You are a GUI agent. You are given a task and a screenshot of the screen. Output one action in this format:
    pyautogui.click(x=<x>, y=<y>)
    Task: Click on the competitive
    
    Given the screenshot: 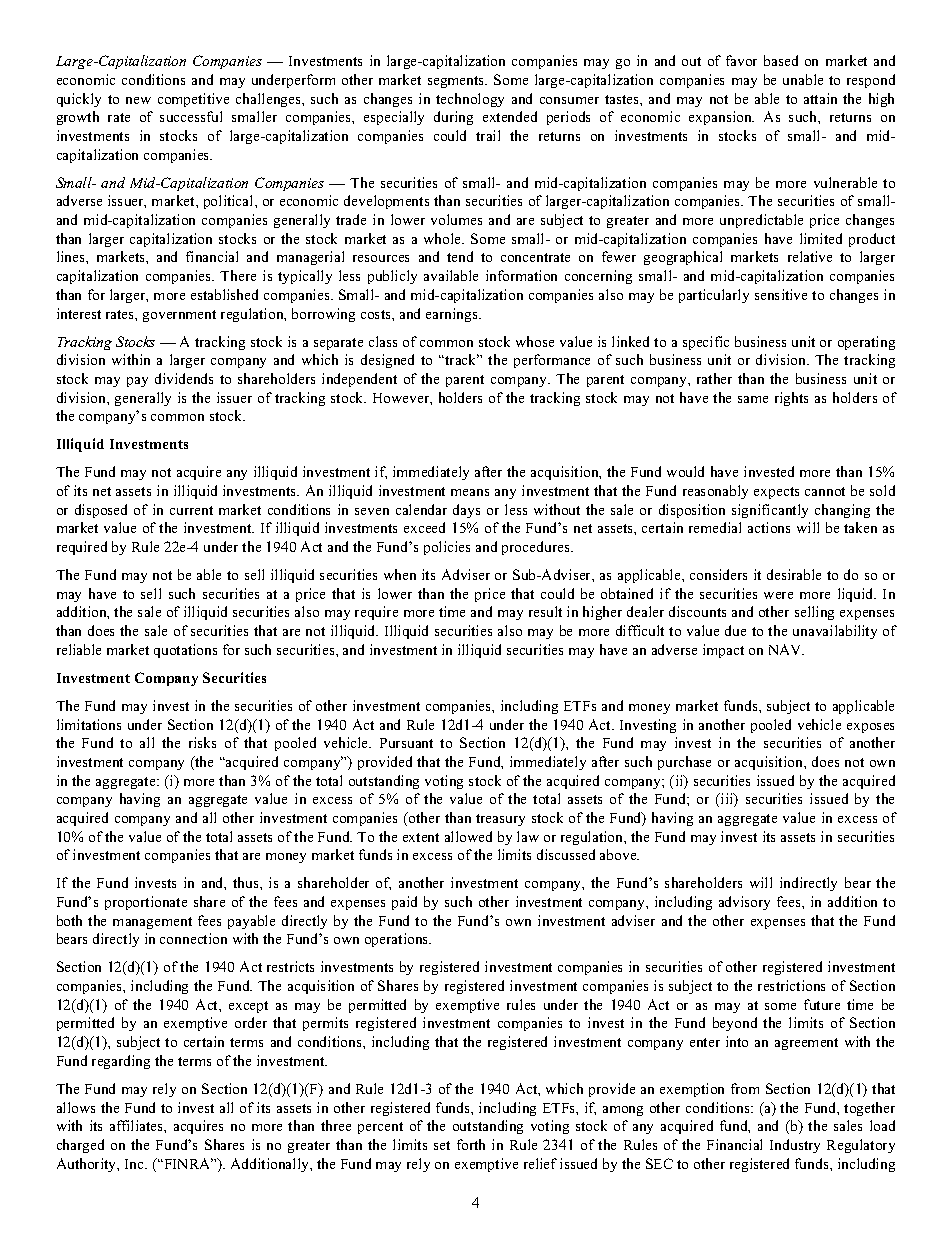 What is the action you would take?
    pyautogui.click(x=193, y=100)
